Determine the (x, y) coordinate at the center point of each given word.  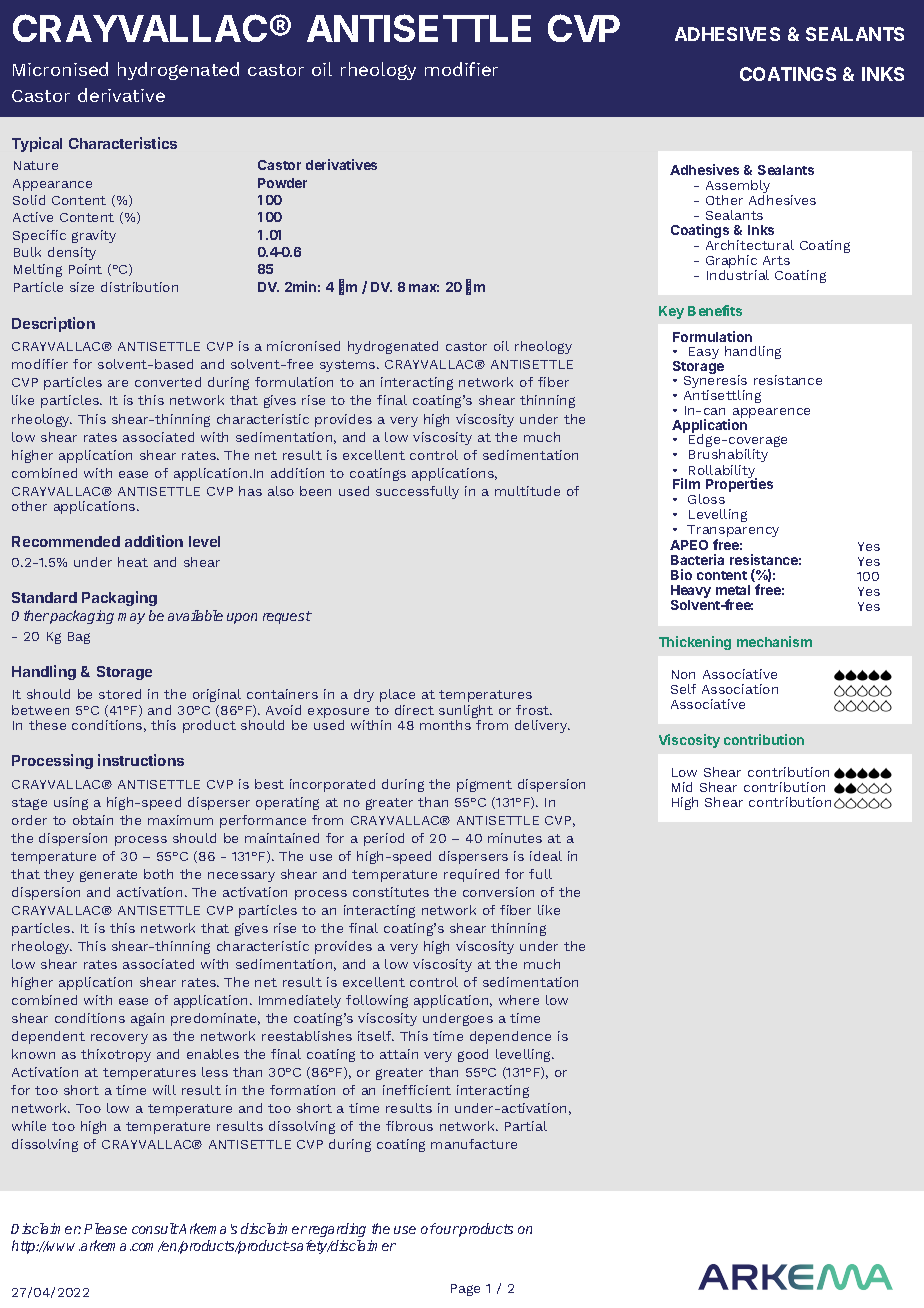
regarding (337, 1230)
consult (155, 1228)
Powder (282, 183)
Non (683, 674)
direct (414, 710)
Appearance (52, 185)
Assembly (738, 188)
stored (120, 694)
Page (465, 1290)
